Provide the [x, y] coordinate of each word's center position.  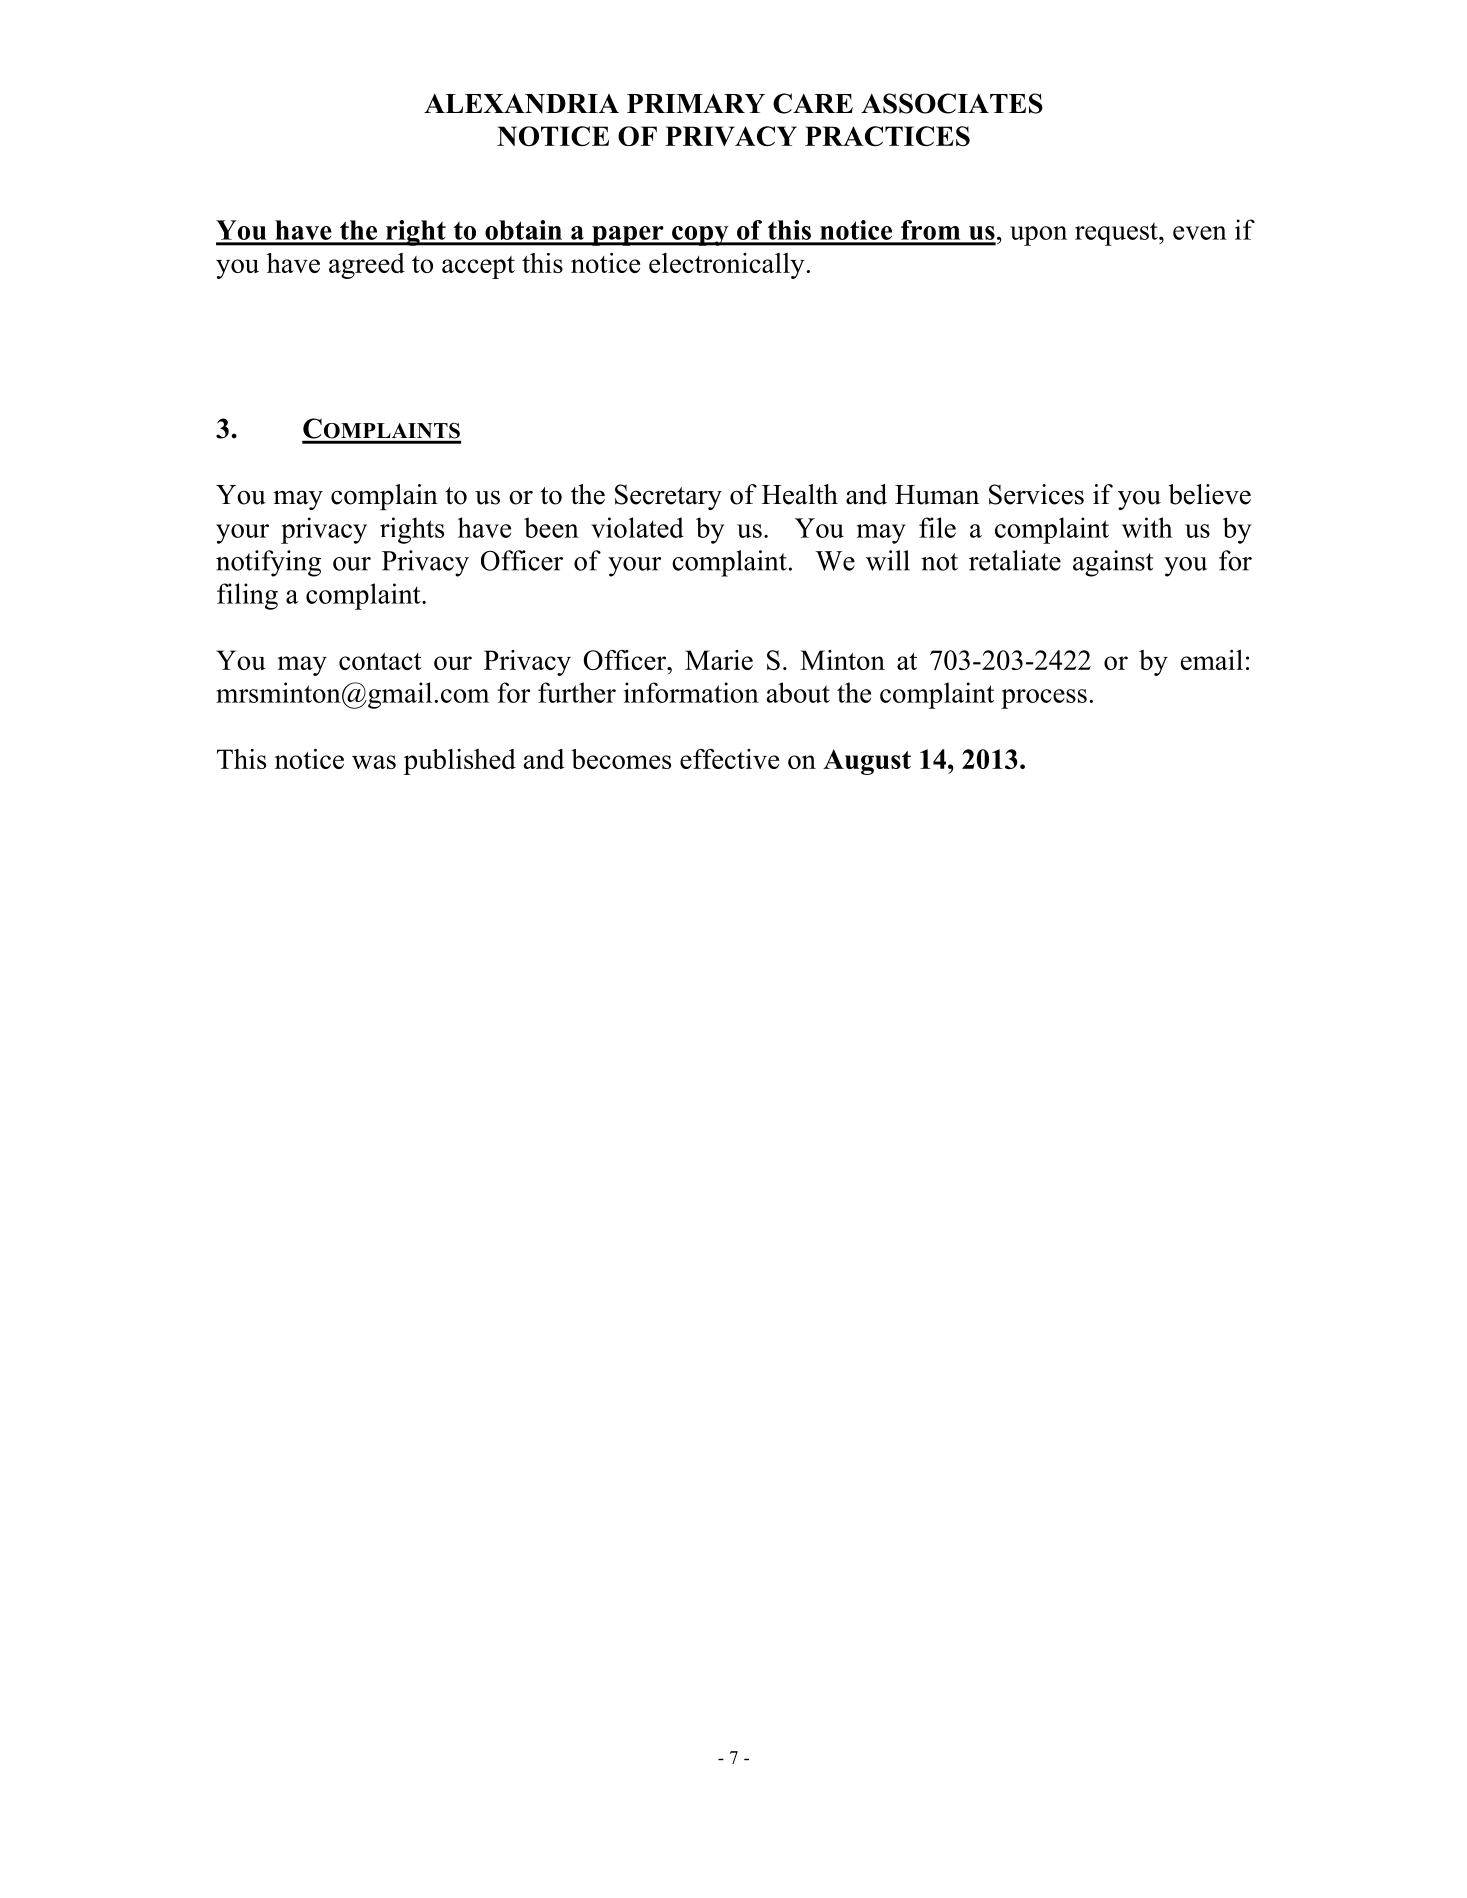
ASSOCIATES [952, 103]
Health [800, 494]
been [551, 527]
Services [1036, 494]
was [374, 762]
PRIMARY [696, 103]
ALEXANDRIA [521, 103]
